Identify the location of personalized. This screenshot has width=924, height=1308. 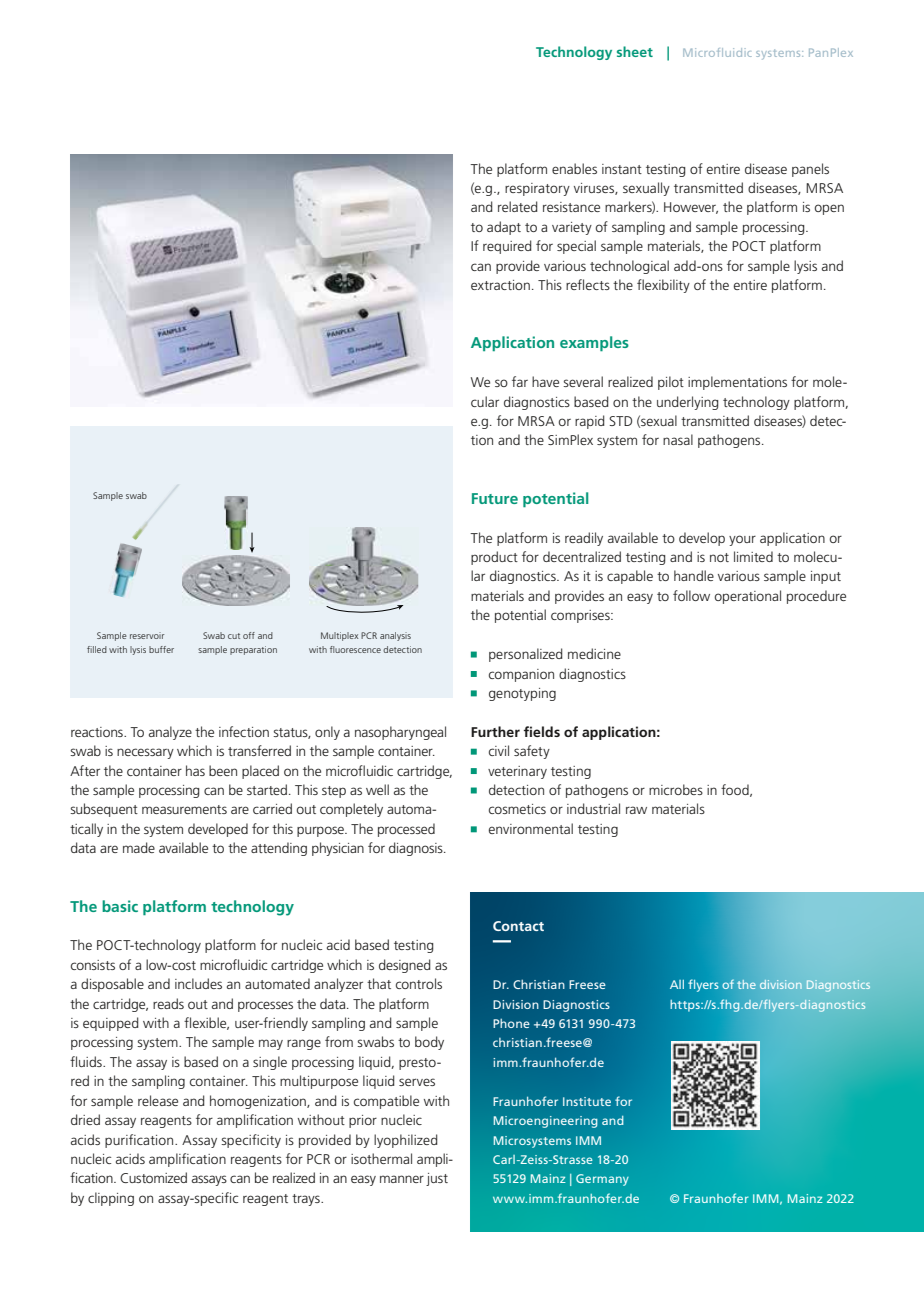
(525, 655).
